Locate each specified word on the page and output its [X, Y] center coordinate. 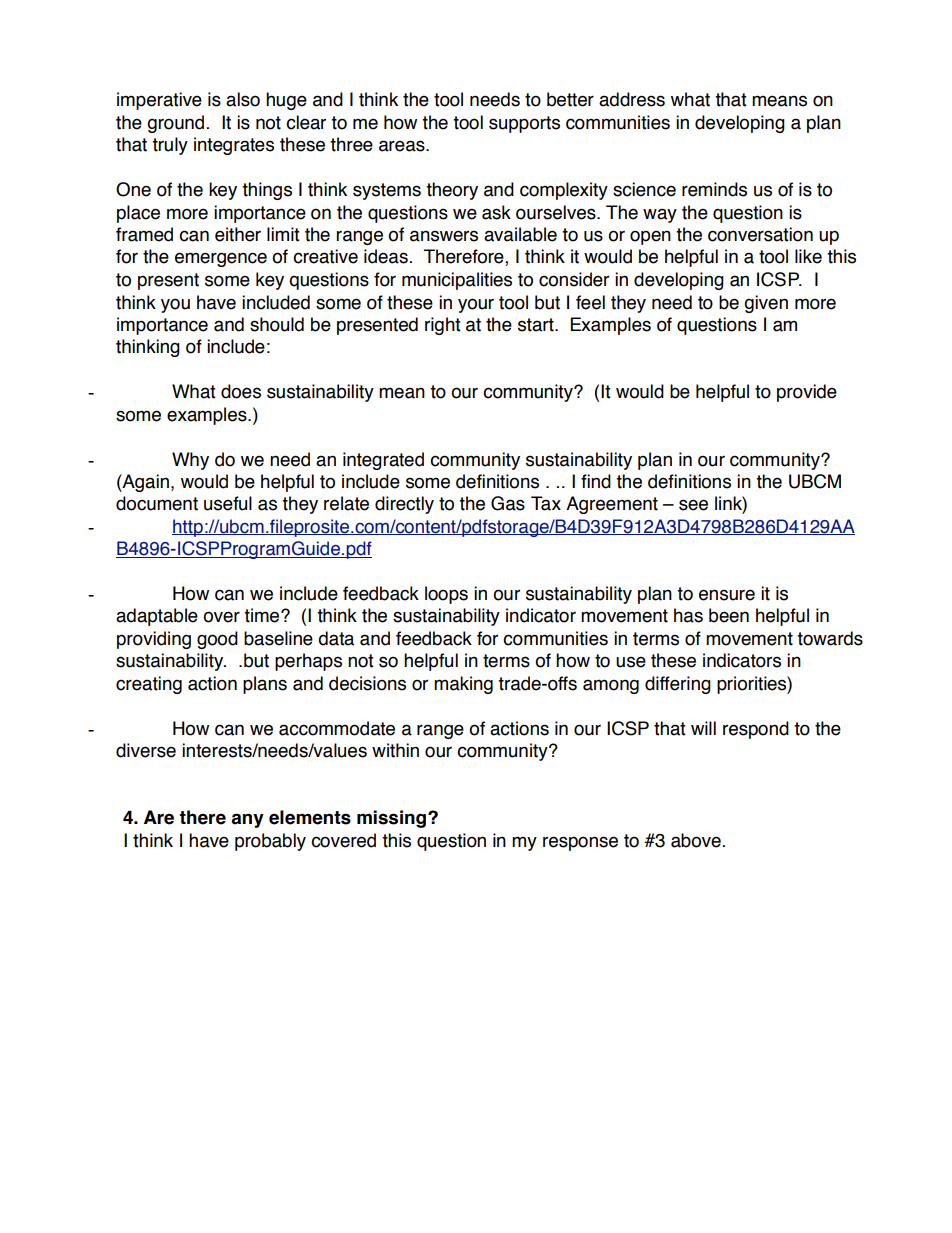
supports [524, 124]
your [476, 305]
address [632, 99]
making [463, 685]
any [247, 820]
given [766, 304]
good [217, 640]
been [729, 615]
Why [190, 461]
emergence [221, 259]
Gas [508, 503]
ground [175, 124]
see [693, 505]
